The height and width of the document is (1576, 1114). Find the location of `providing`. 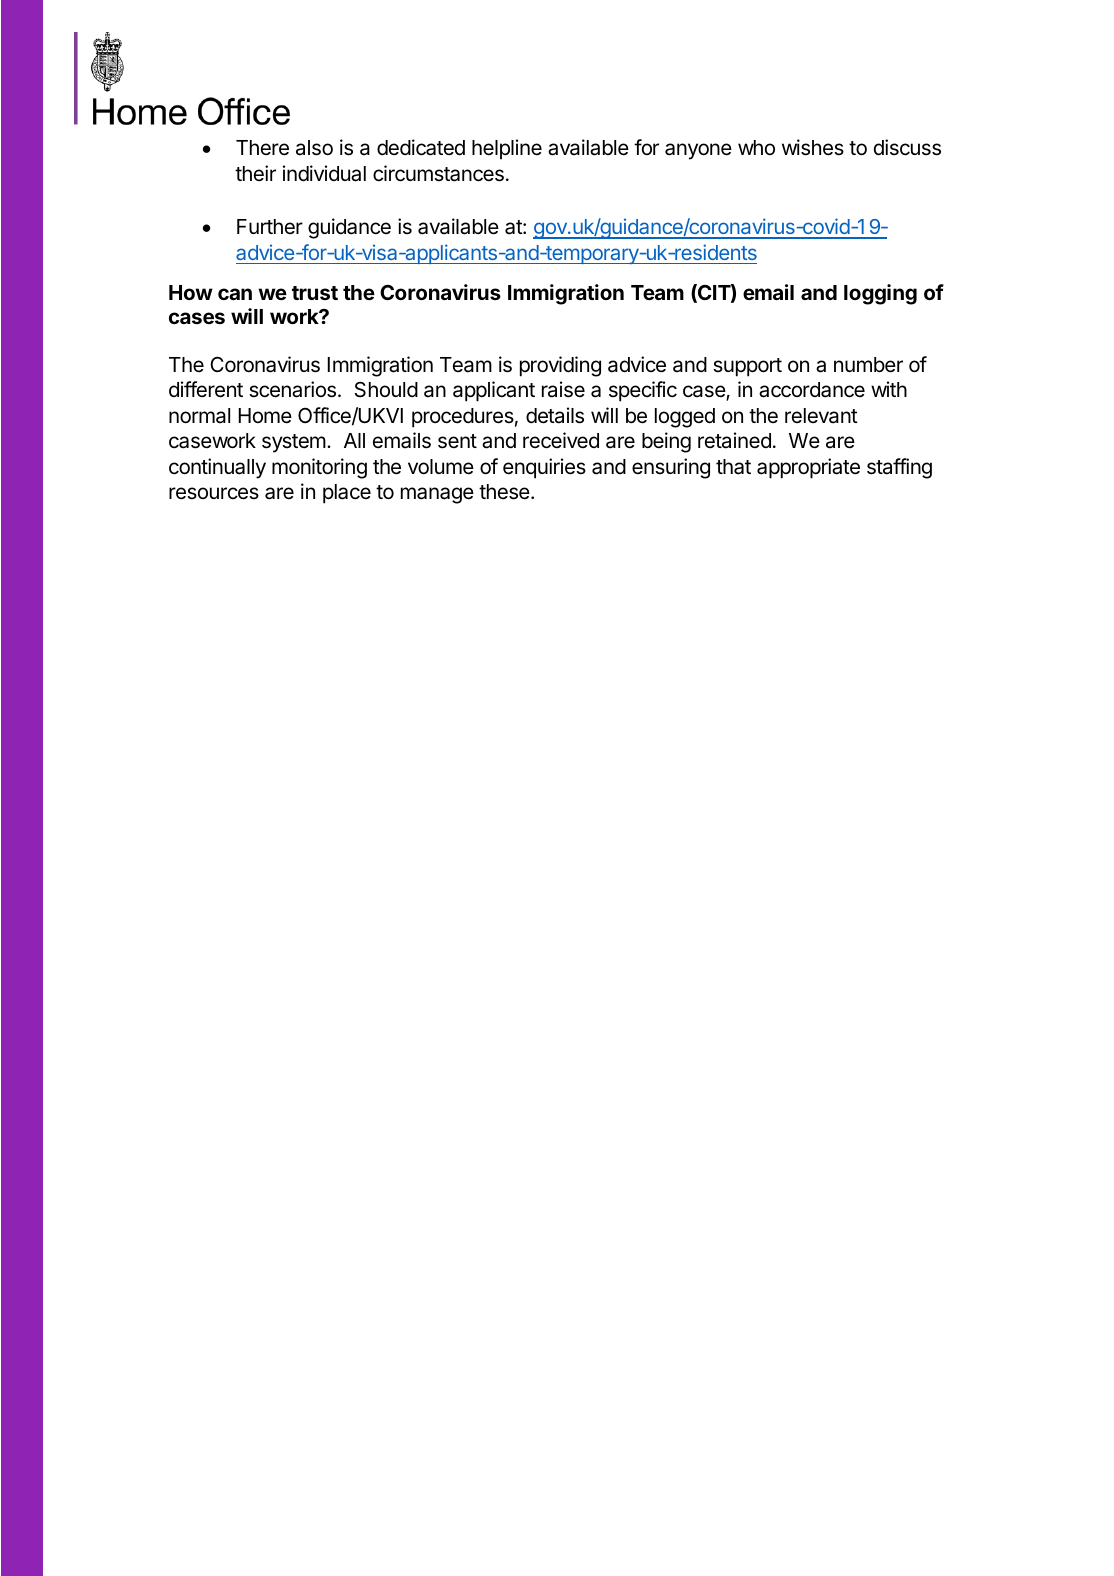

providing is located at coordinates (560, 366).
